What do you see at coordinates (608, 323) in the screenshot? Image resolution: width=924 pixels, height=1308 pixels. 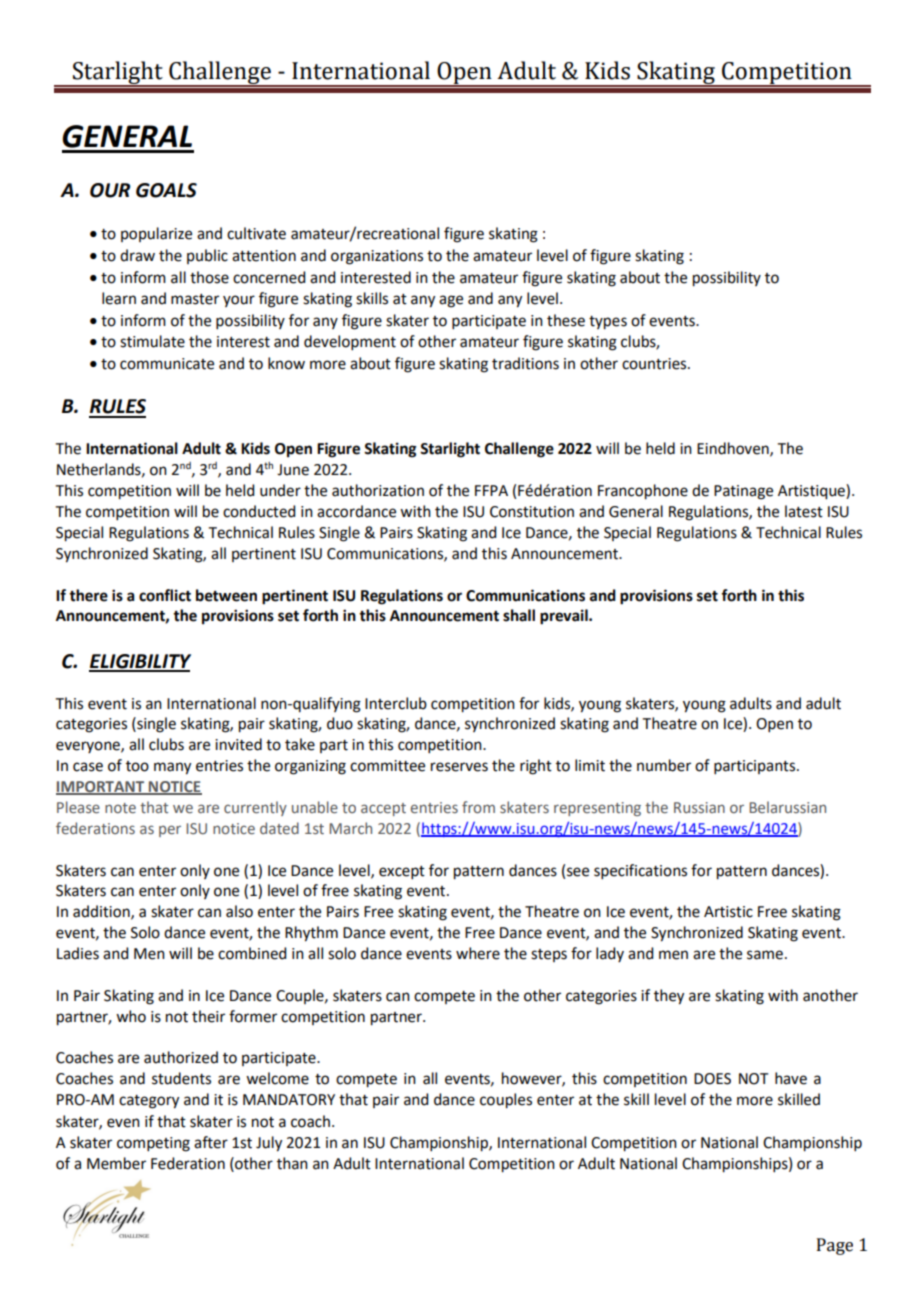 I see `types` at bounding box center [608, 323].
